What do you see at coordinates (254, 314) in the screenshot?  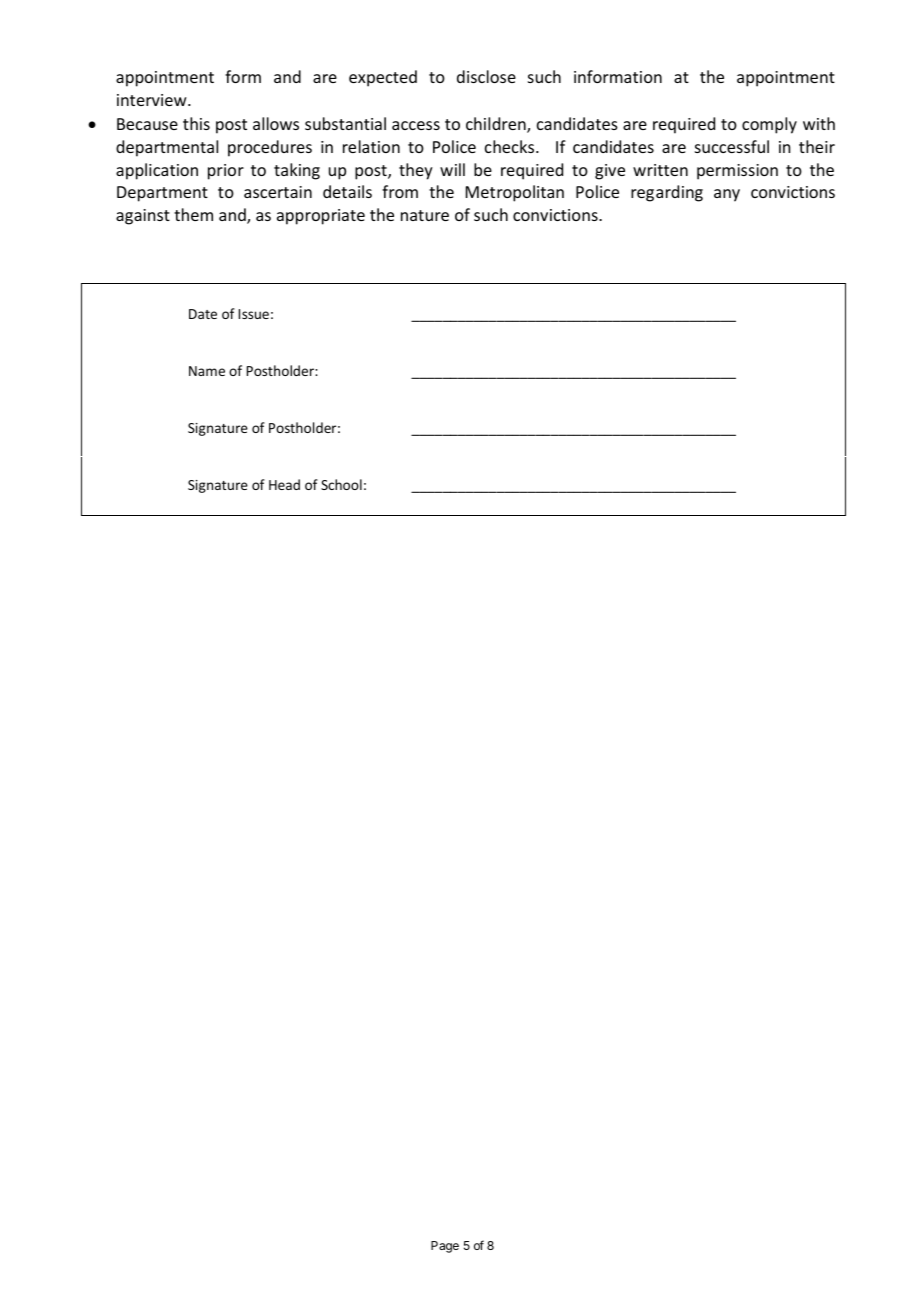 I see `Issue` at bounding box center [254, 314].
